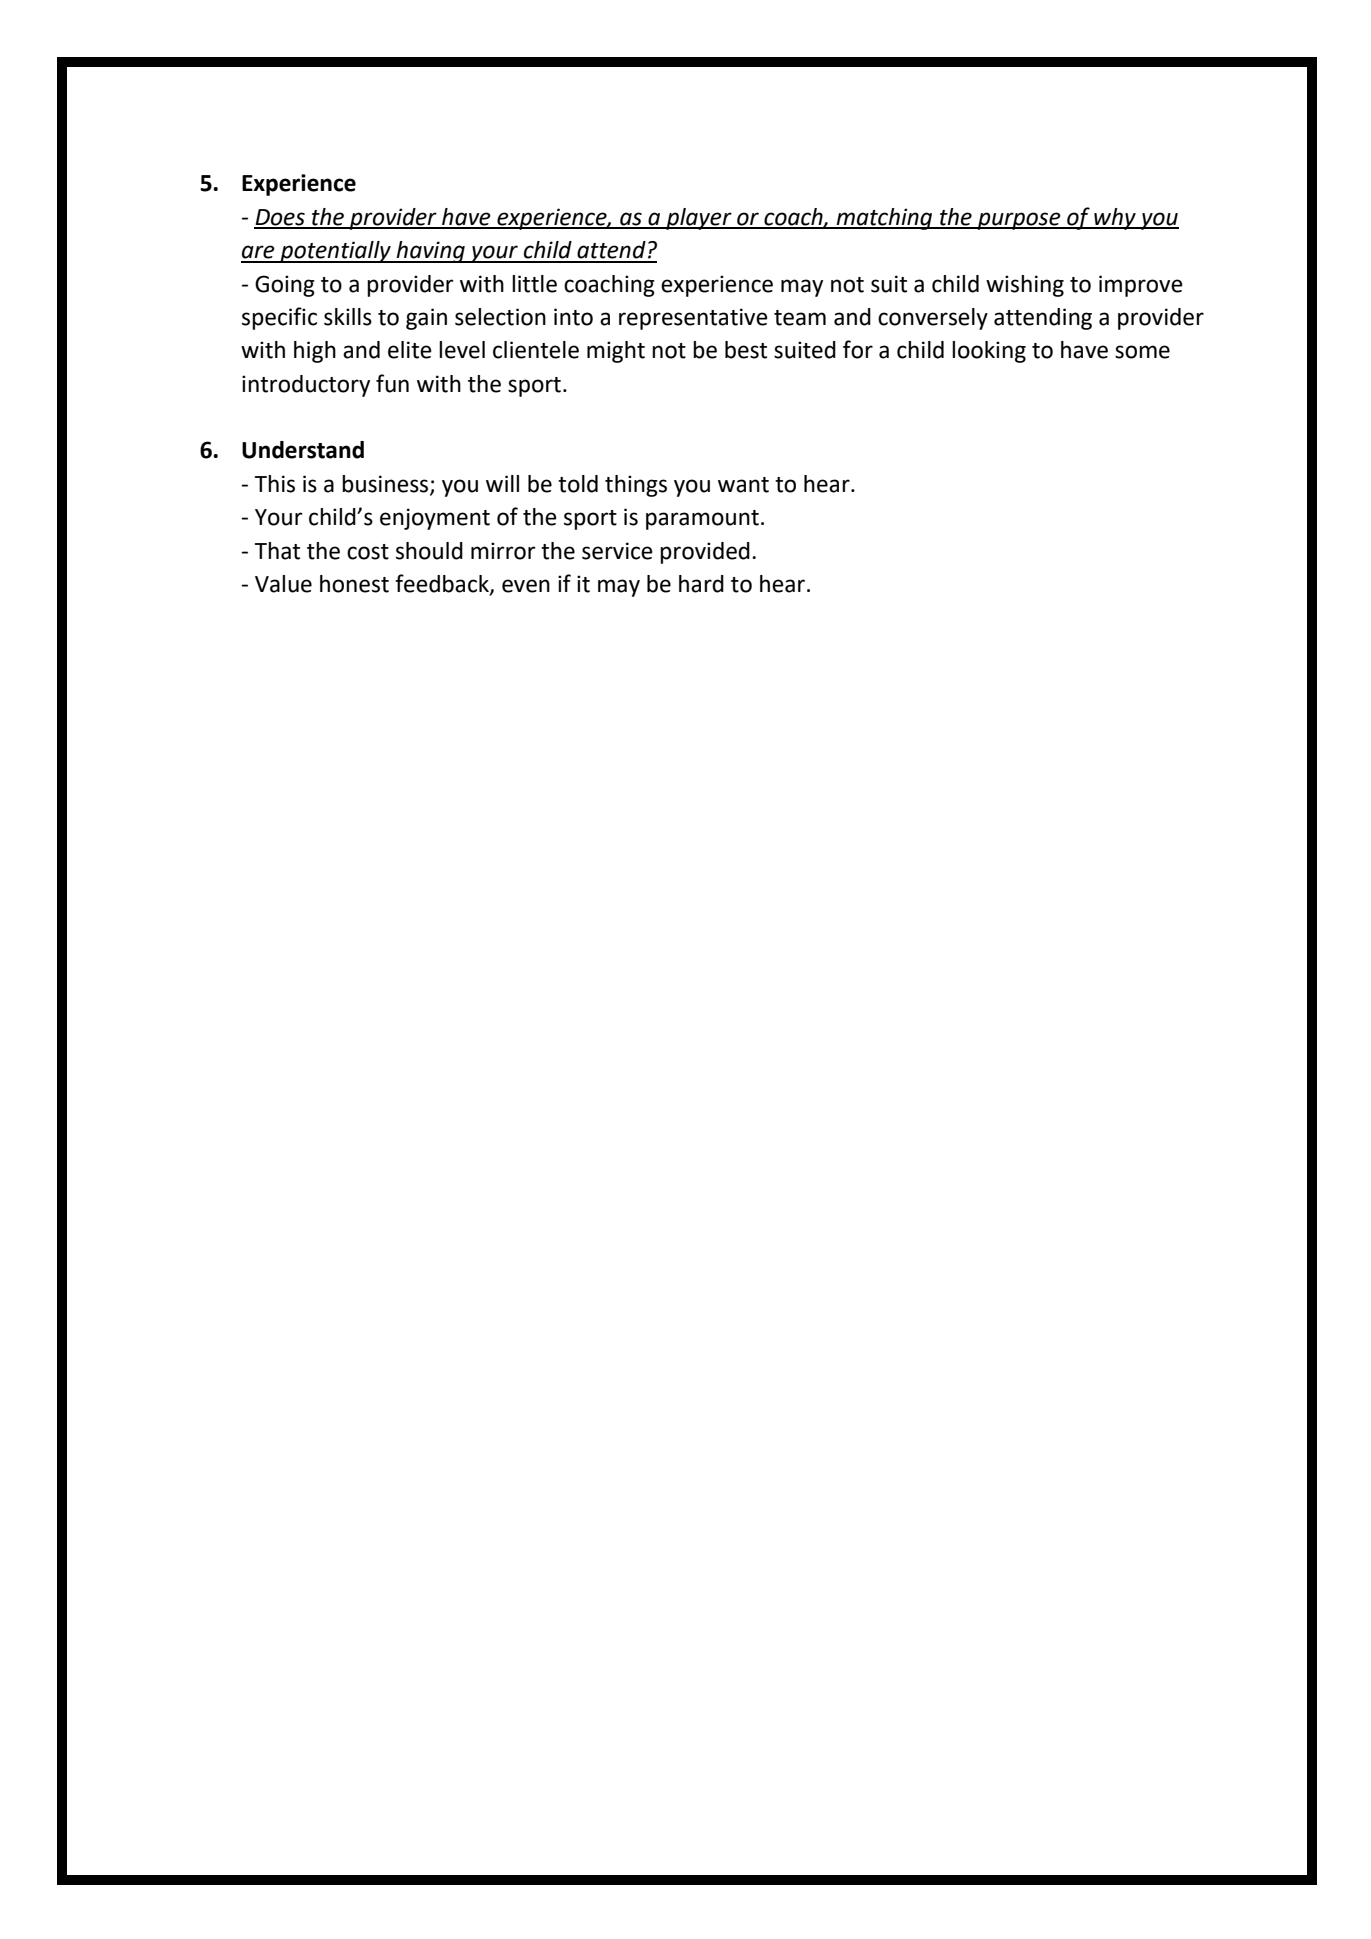  I want to click on potentially, so click(335, 252).
